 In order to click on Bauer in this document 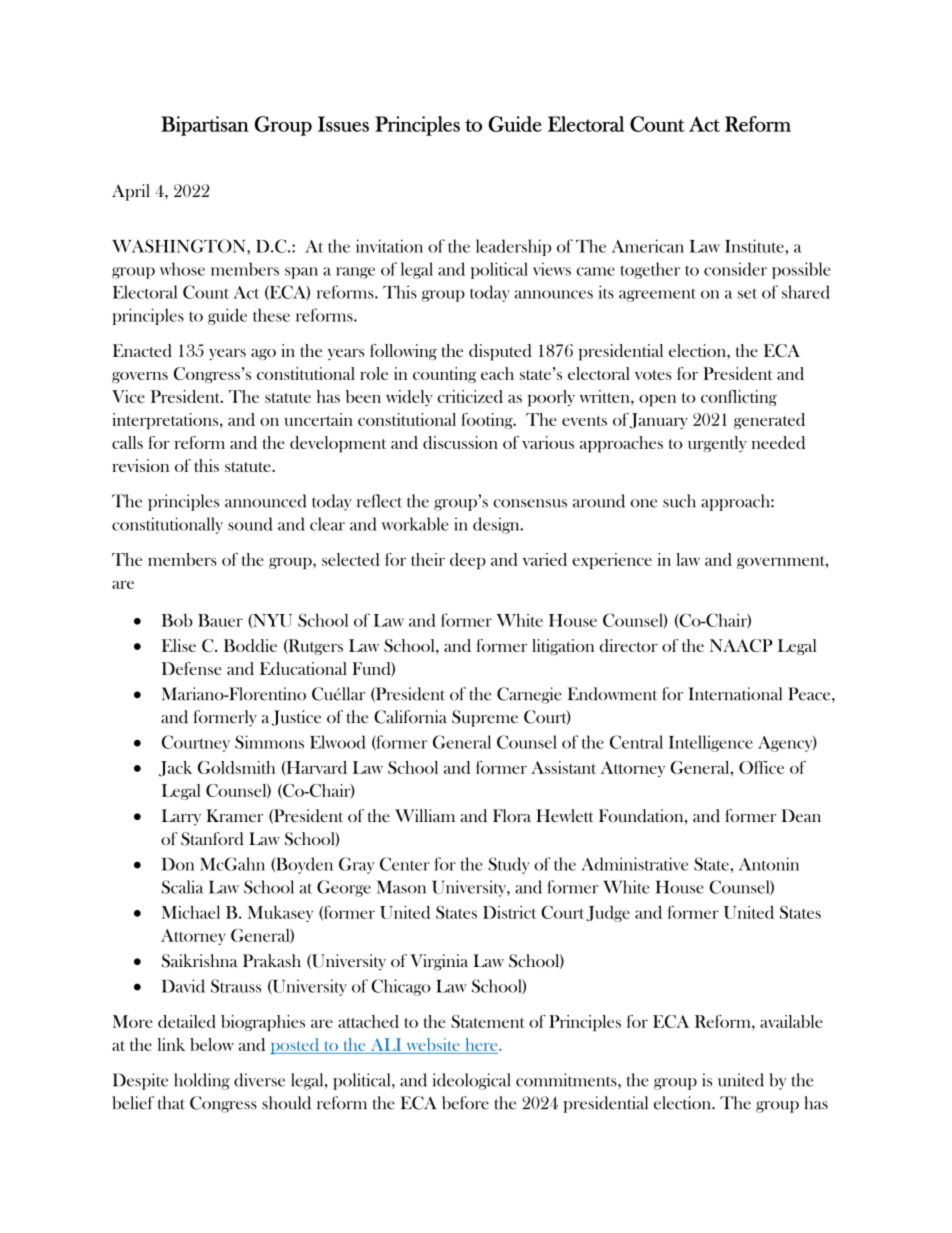, I will do `click(220, 620)`.
